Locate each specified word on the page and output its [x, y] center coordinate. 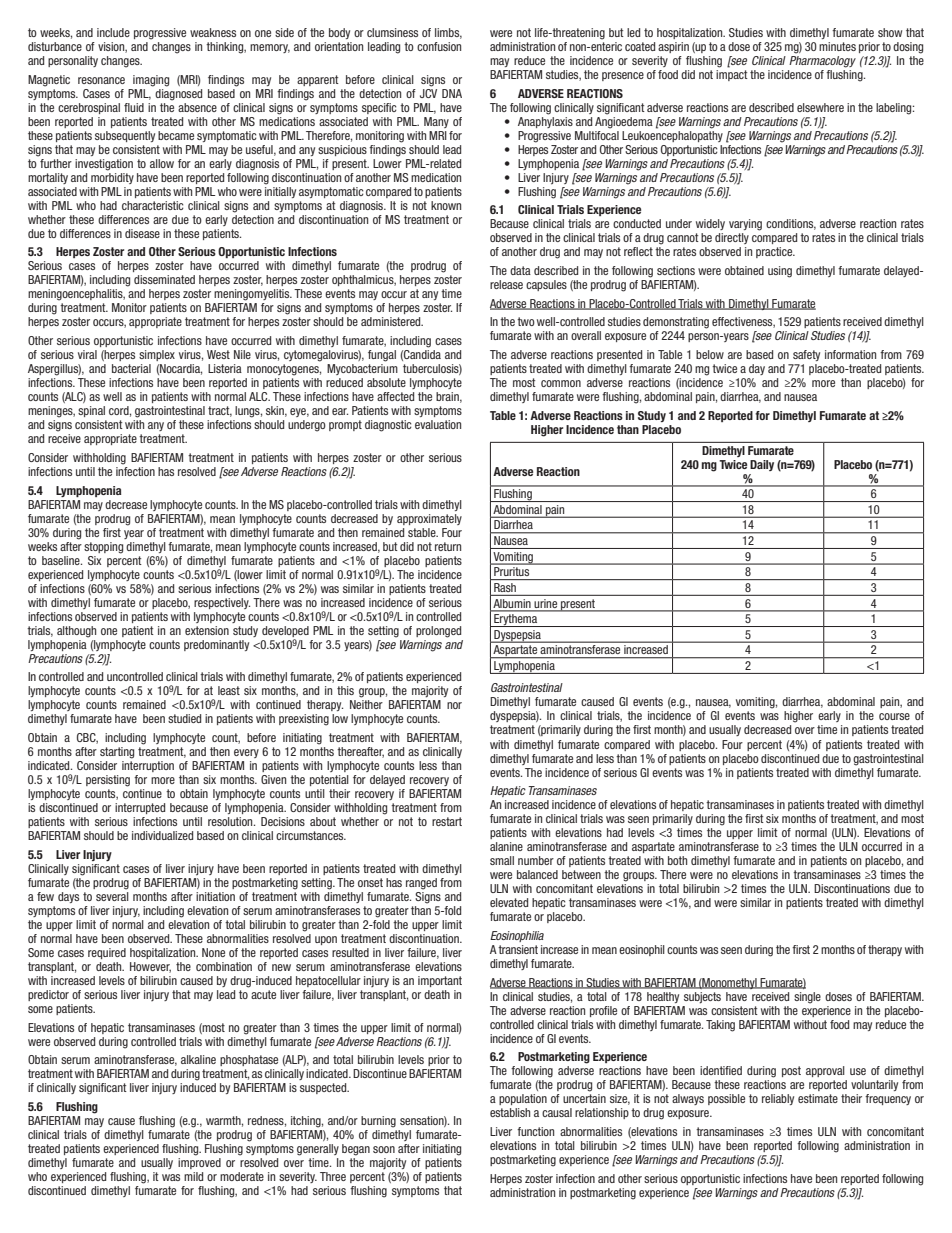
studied [184, 718]
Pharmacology [822, 62]
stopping [103, 548]
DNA [452, 93]
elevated [509, 902]
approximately [429, 519]
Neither [366, 704]
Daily [762, 465]
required [107, 953]
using [780, 272]
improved [199, 1163]
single [807, 998]
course [894, 716]
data [520, 270]
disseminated [164, 279]
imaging [151, 81]
